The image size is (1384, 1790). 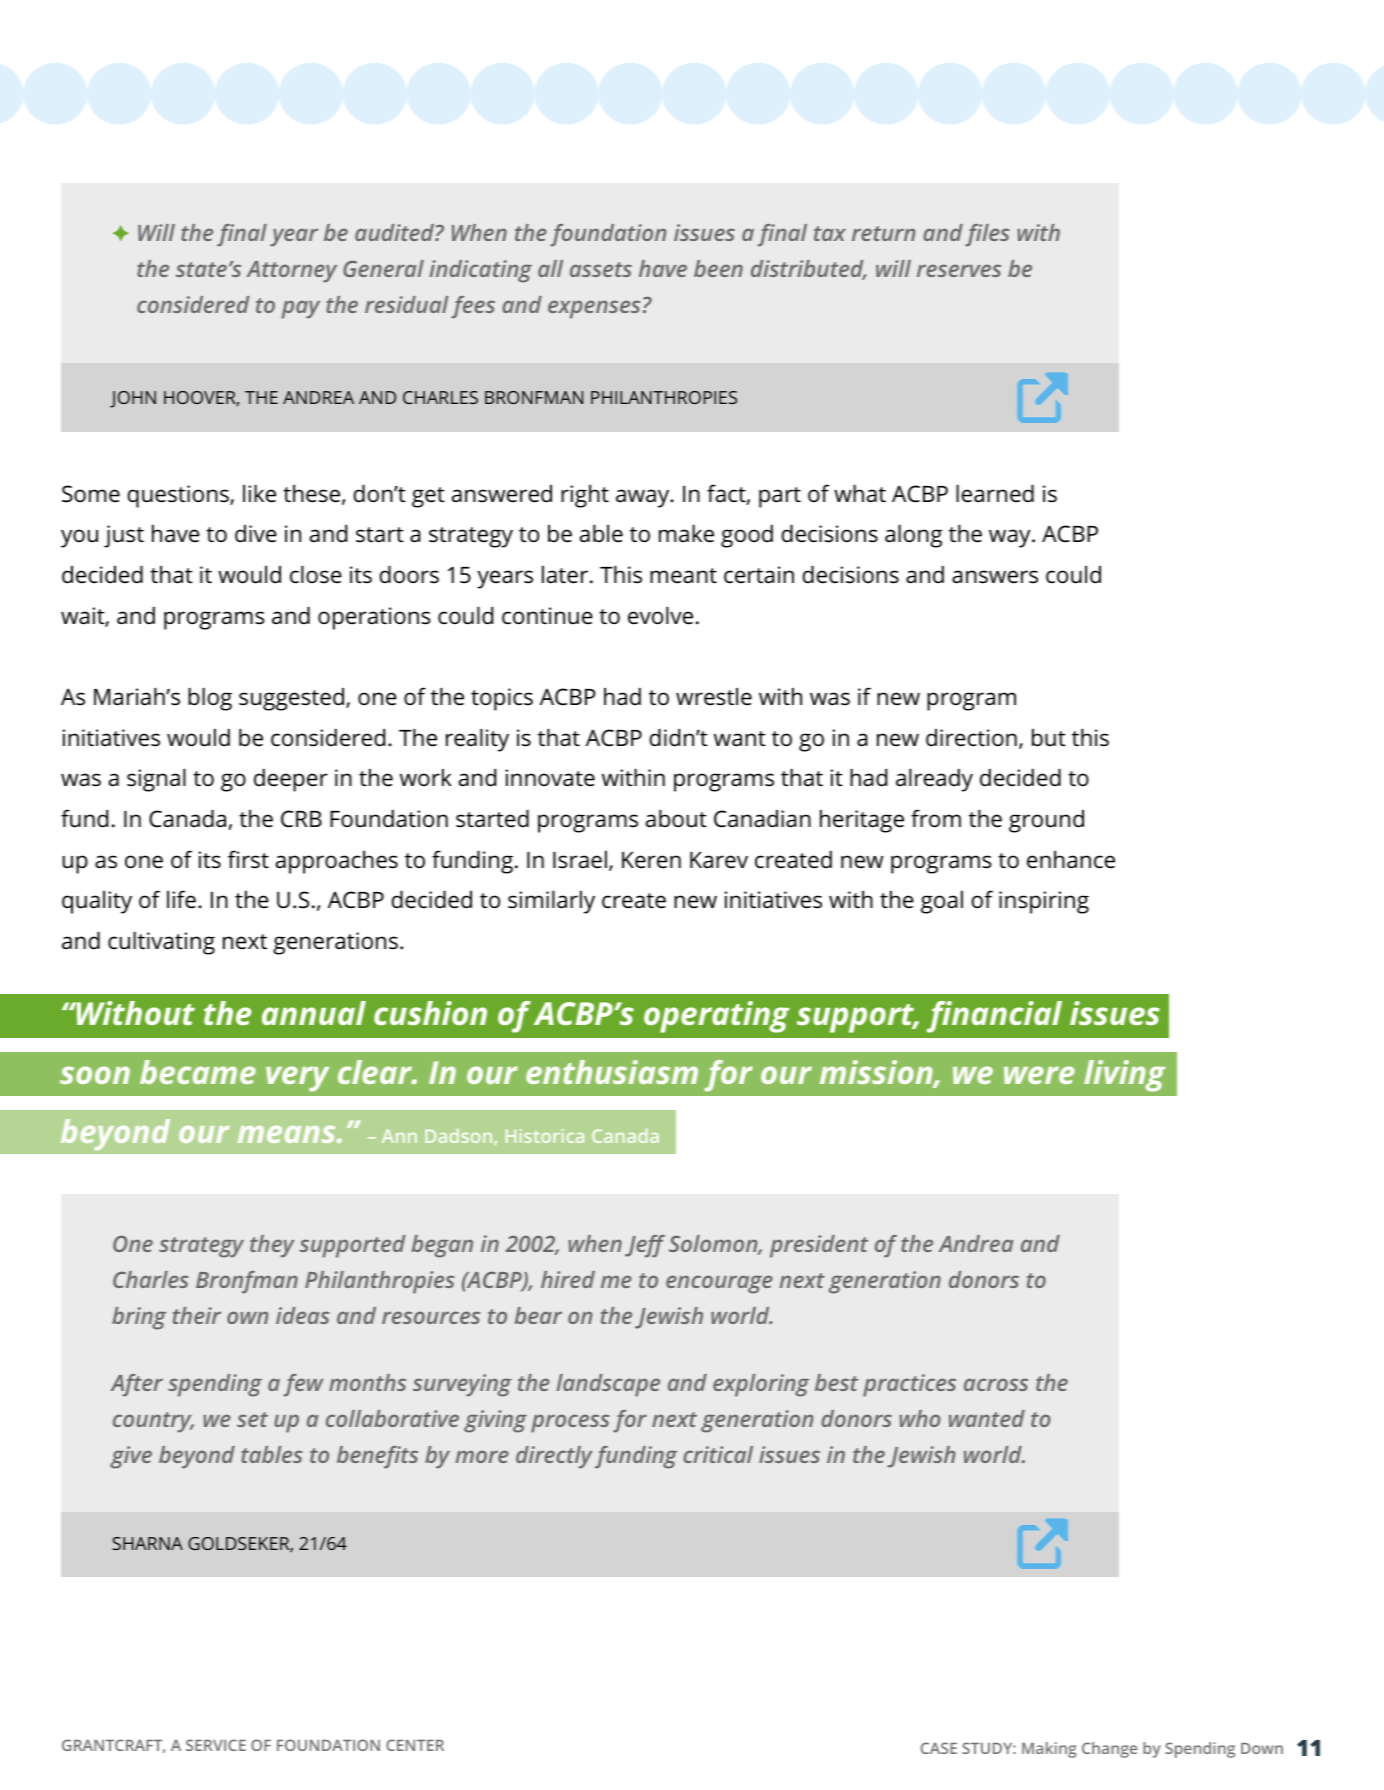 I want to click on CENTER, so click(x=415, y=1745).
